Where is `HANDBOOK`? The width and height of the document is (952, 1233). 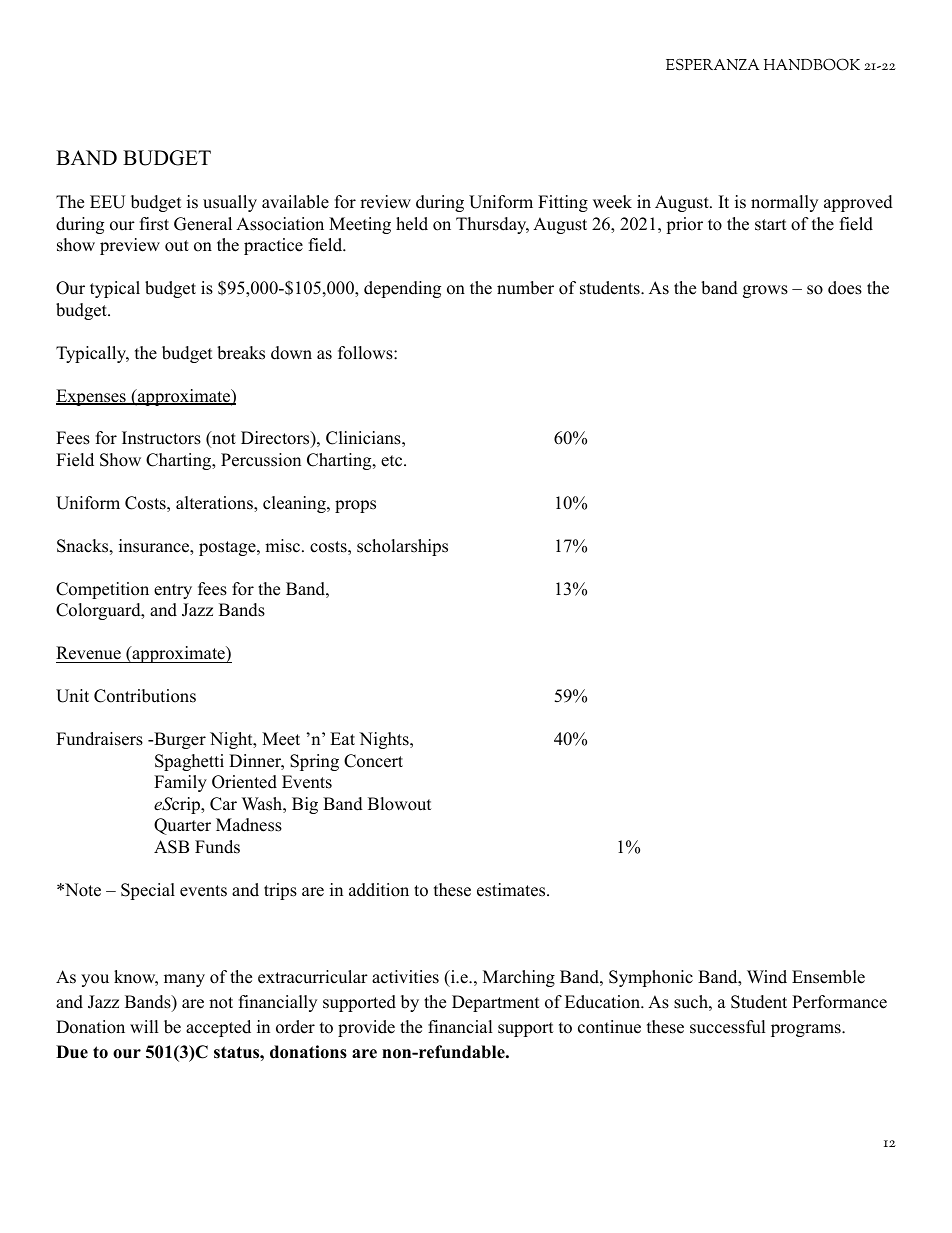
HANDBOOK is located at coordinates (812, 64).
